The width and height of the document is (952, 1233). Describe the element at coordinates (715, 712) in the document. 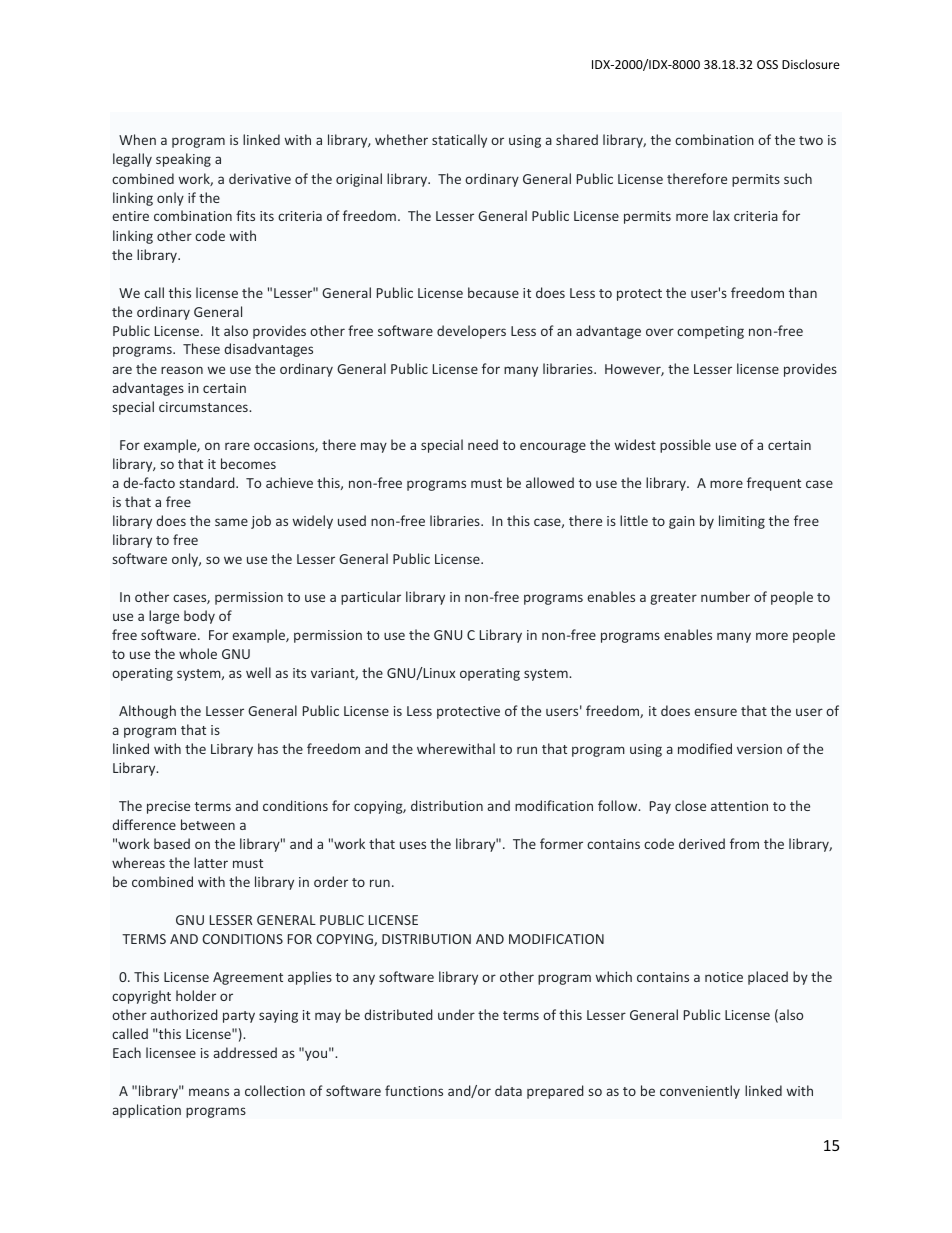

I see `ensure` at that location.
